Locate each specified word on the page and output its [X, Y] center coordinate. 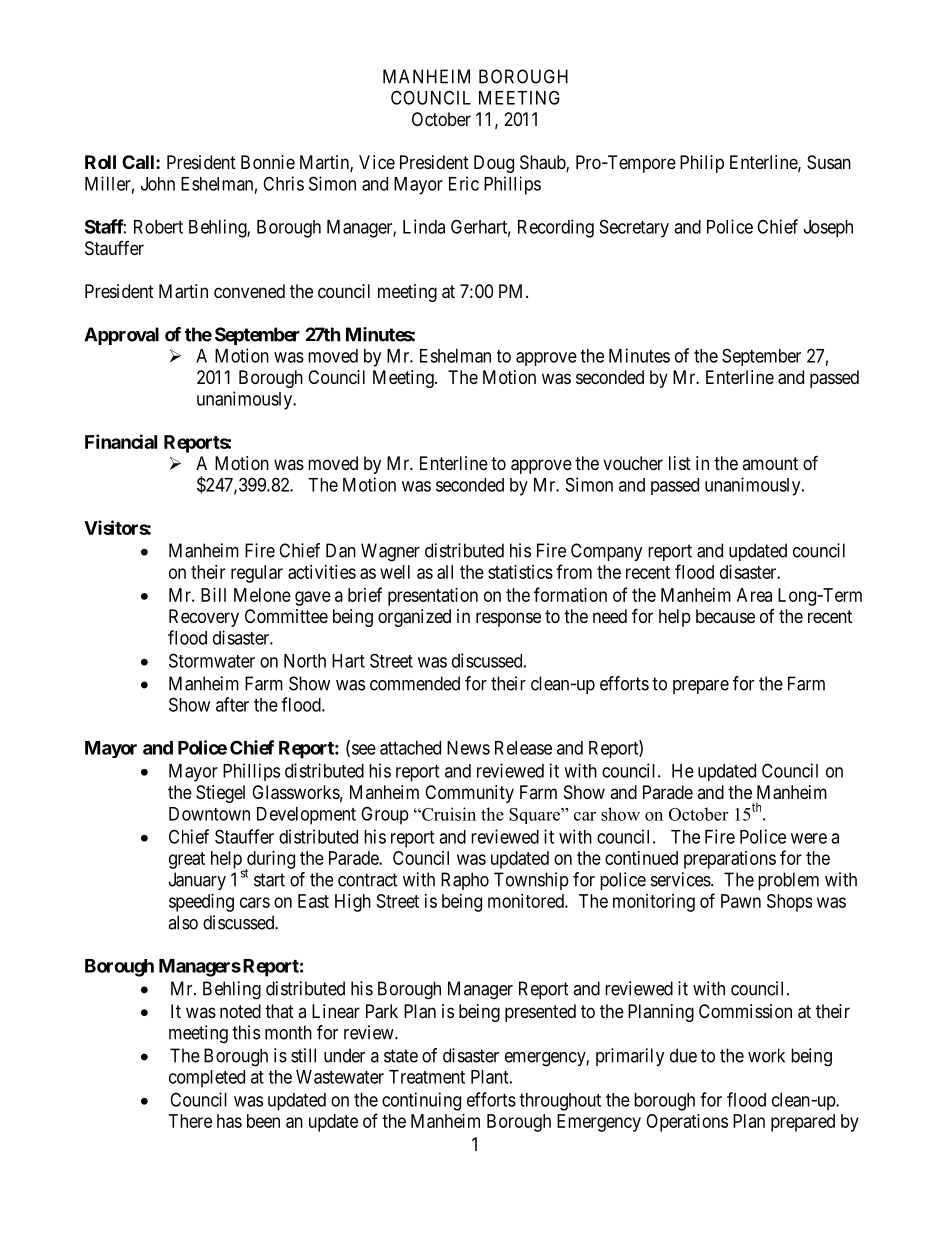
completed [207, 1079]
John [158, 184]
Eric [464, 183]
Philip [702, 164]
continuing [421, 1101]
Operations [687, 1123]
